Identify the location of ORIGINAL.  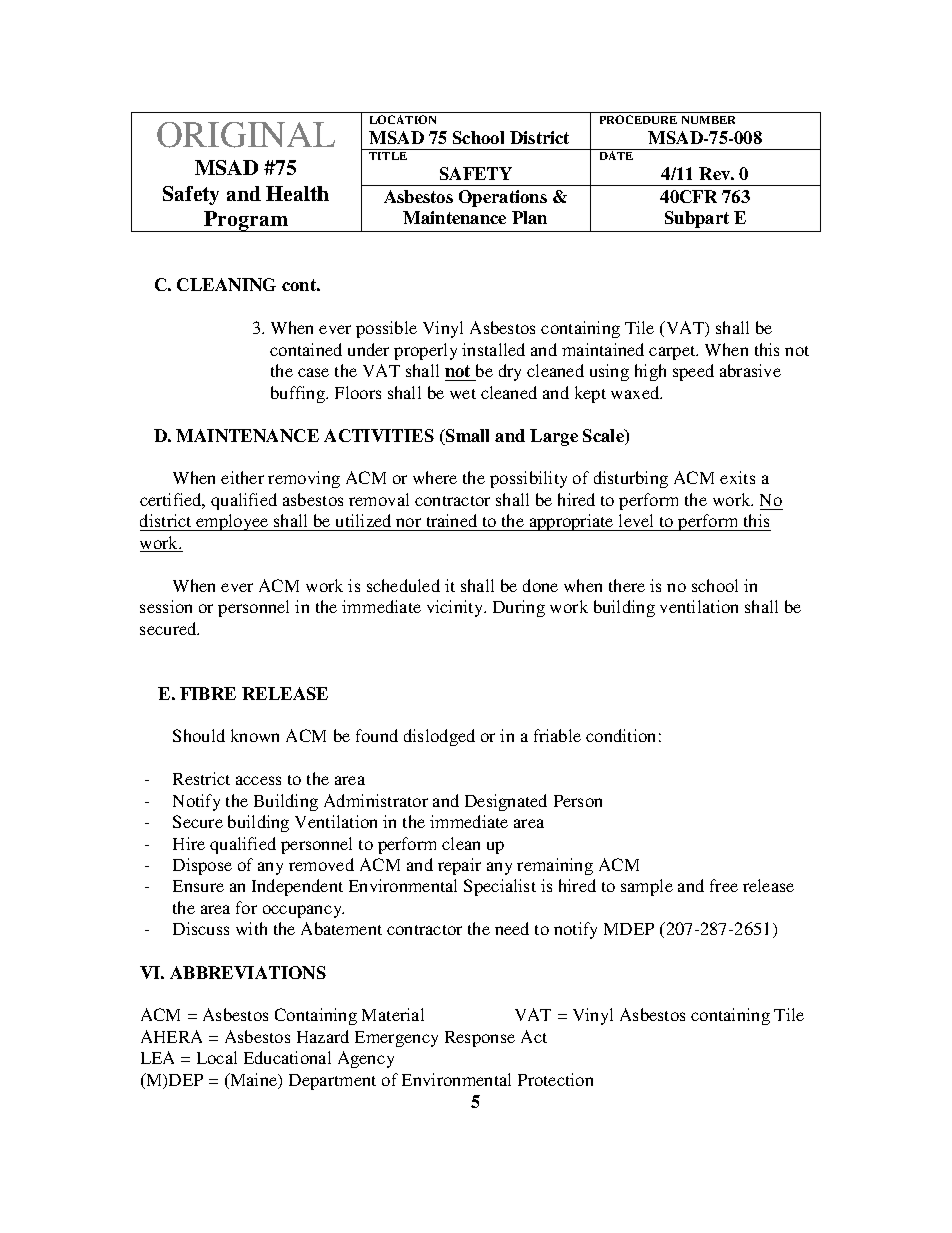
(246, 135).
